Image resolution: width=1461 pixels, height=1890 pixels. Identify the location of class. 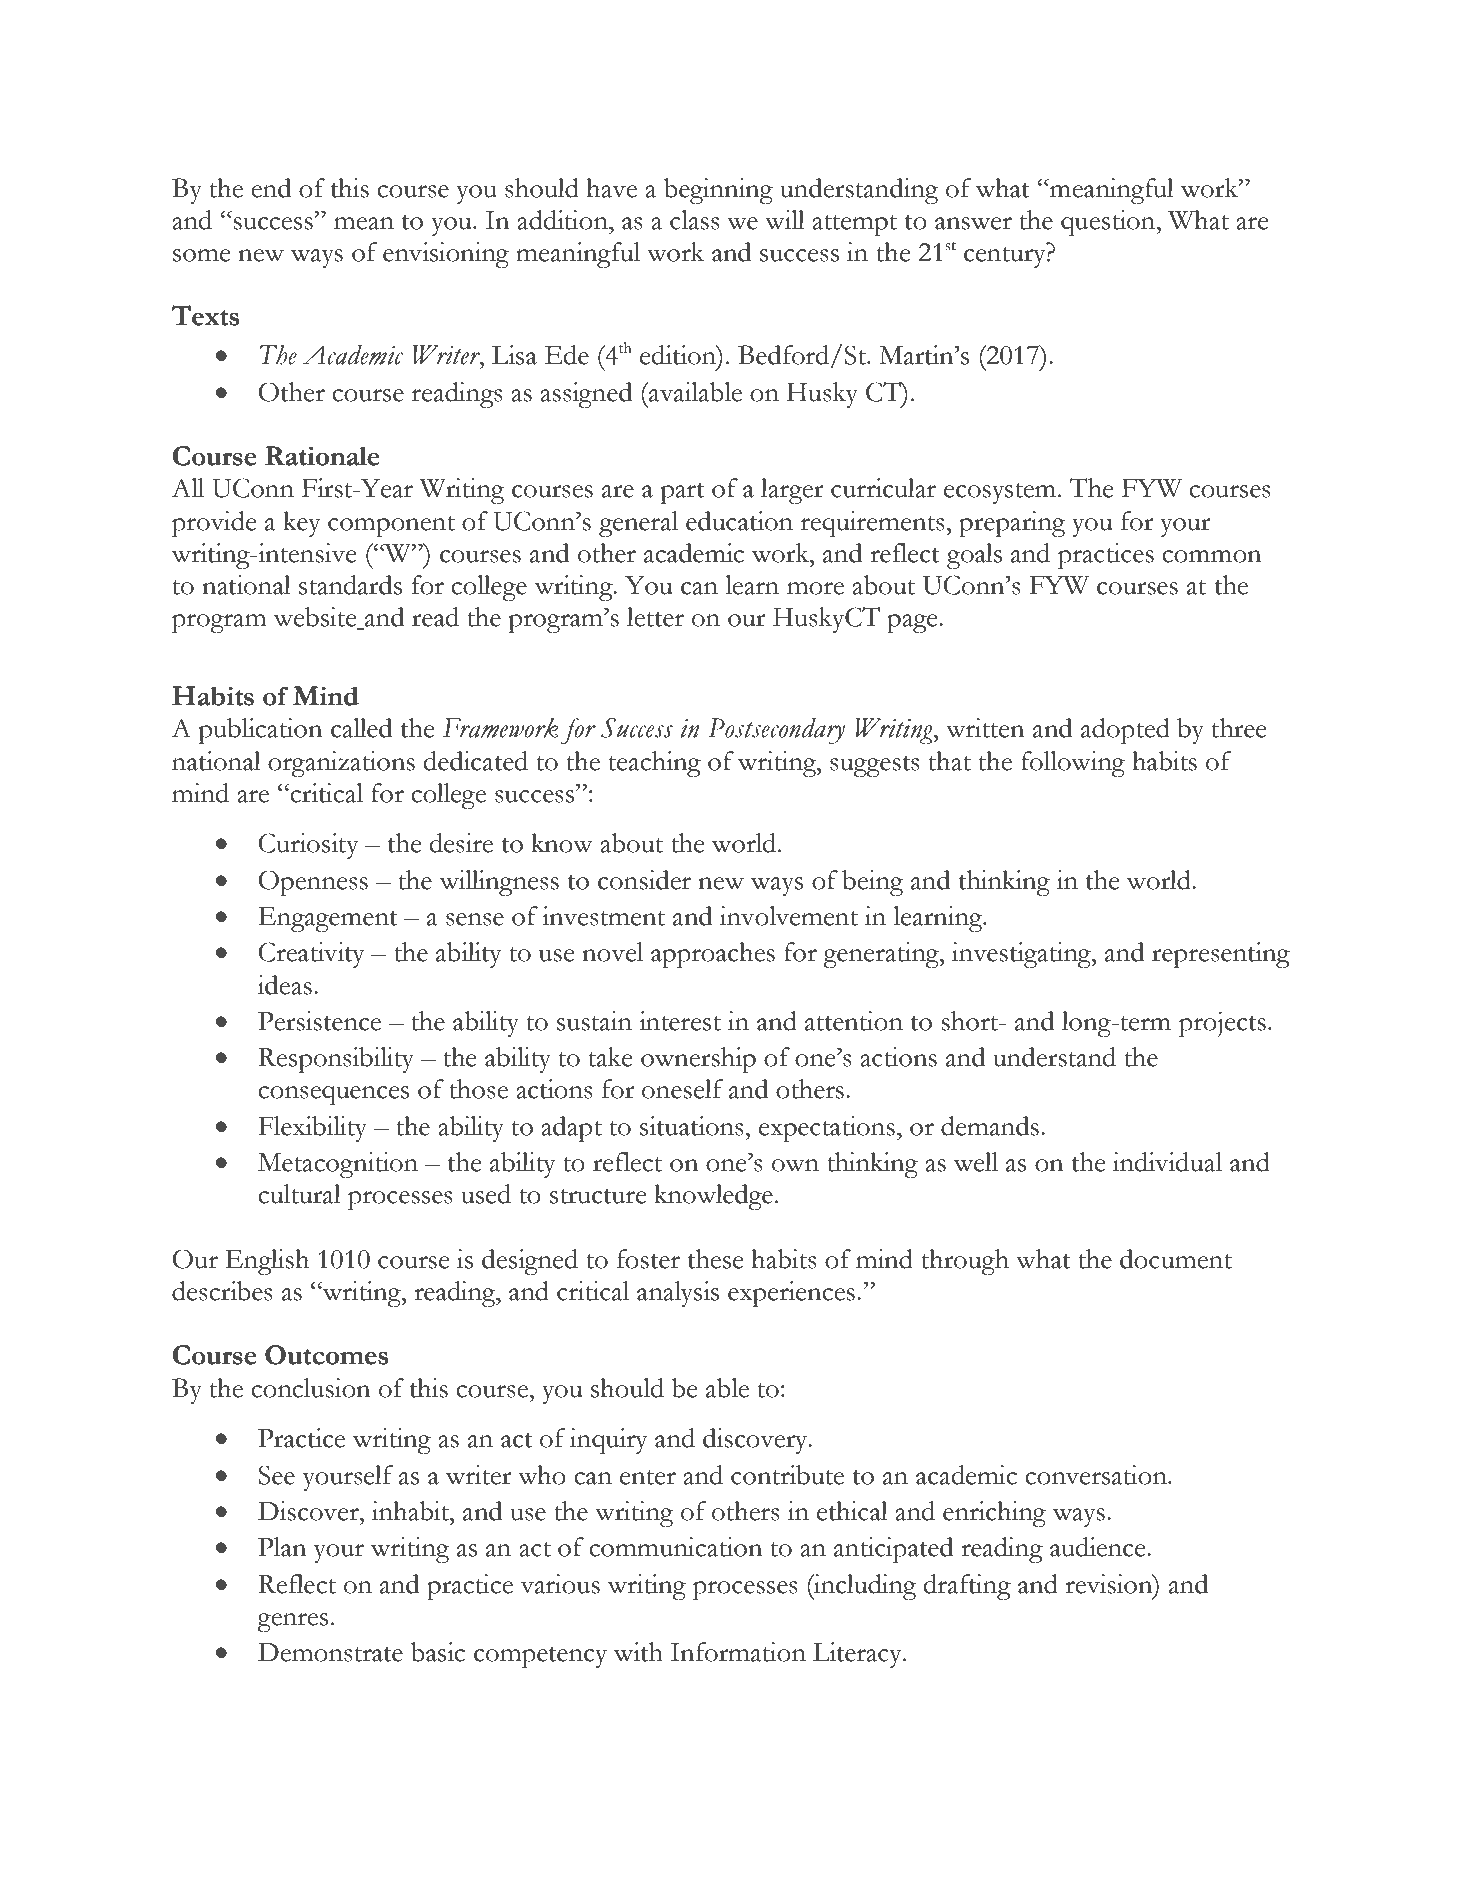
(695, 220).
